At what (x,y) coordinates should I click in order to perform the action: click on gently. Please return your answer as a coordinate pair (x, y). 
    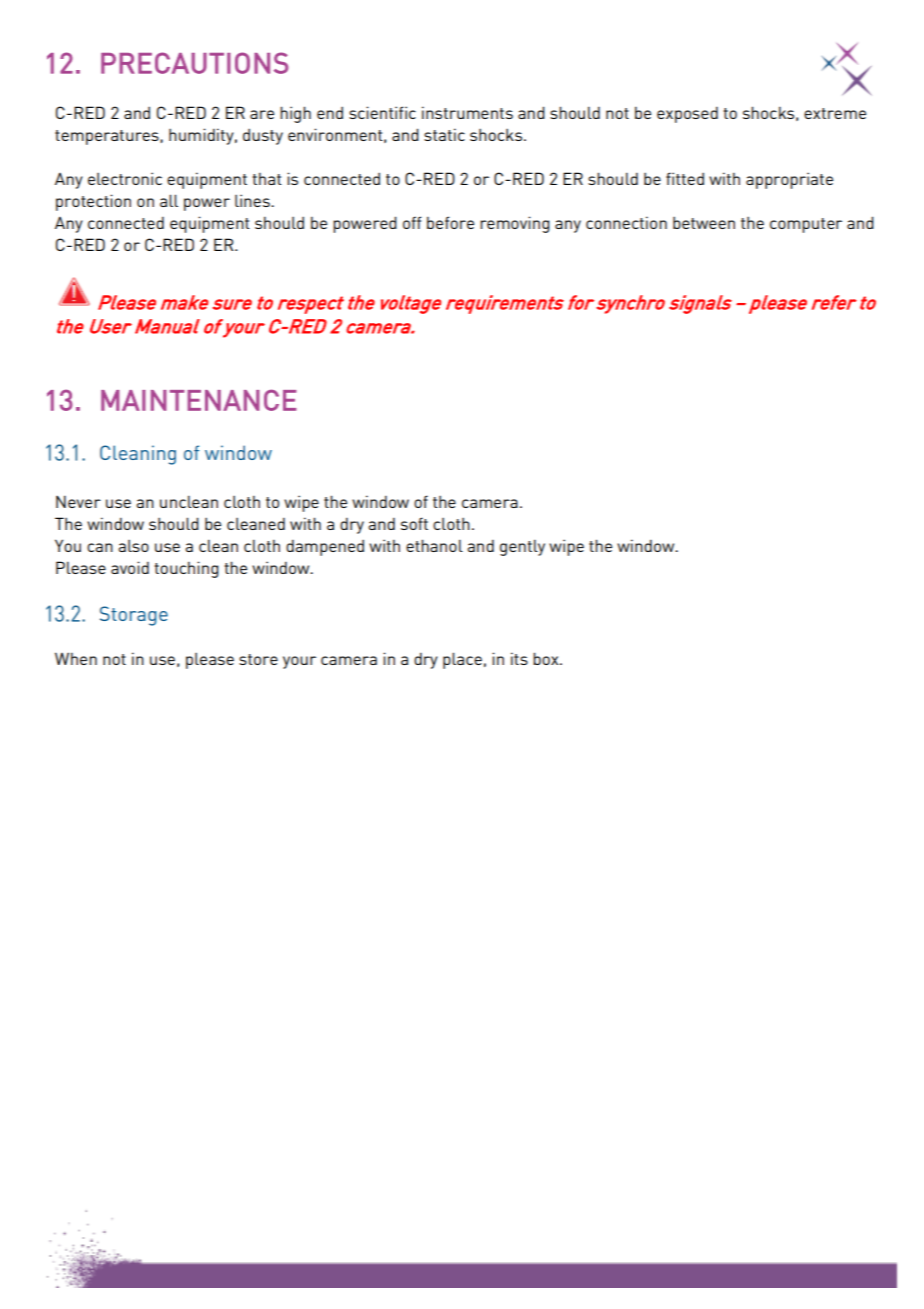
    Looking at the image, I should click on (522, 547).
